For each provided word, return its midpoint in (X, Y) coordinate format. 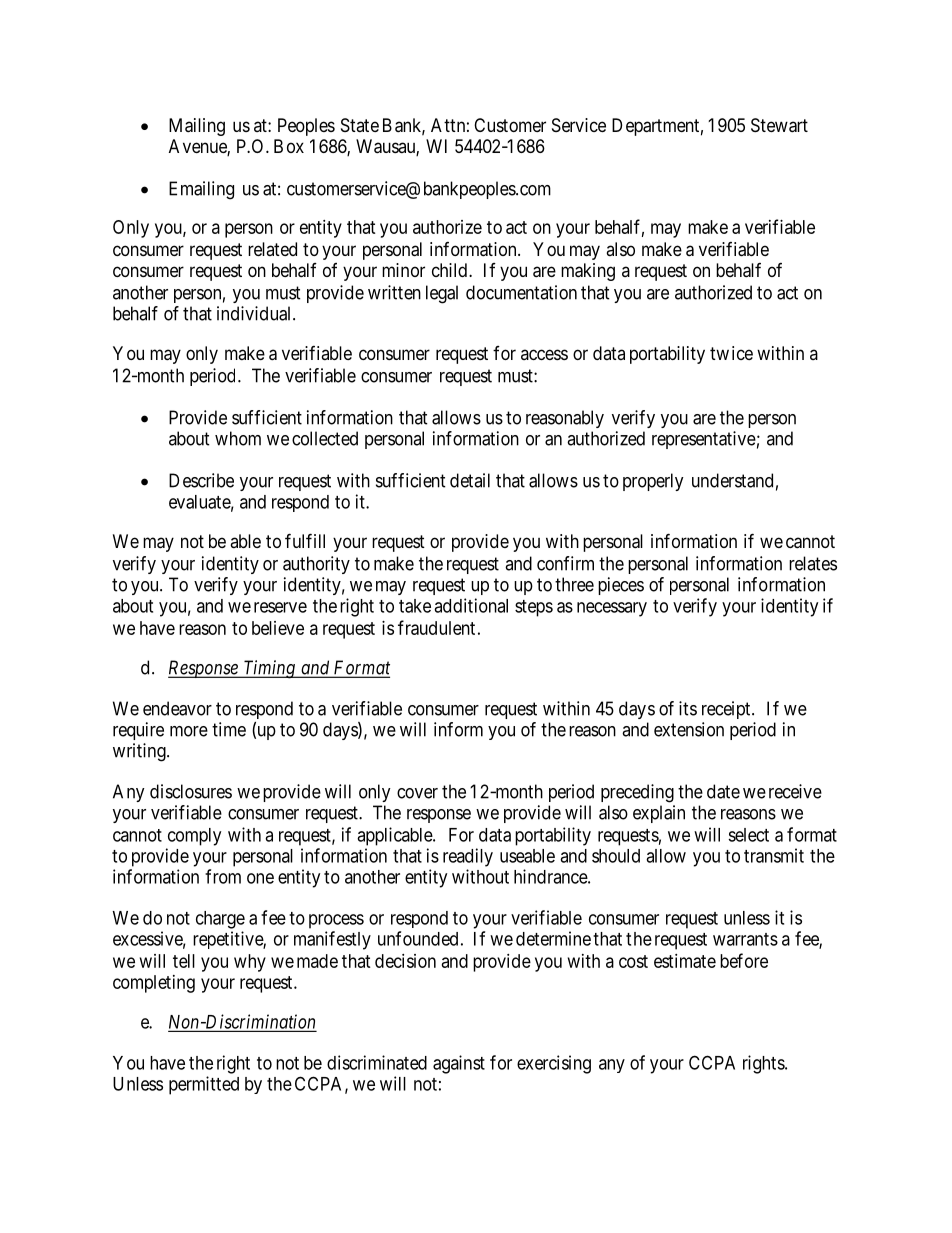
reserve (280, 607)
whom (238, 438)
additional (471, 605)
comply (194, 837)
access (544, 354)
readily (468, 857)
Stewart (779, 125)
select (748, 835)
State (360, 125)
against (459, 1064)
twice (731, 353)
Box (289, 146)
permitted (204, 1085)
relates (813, 563)
